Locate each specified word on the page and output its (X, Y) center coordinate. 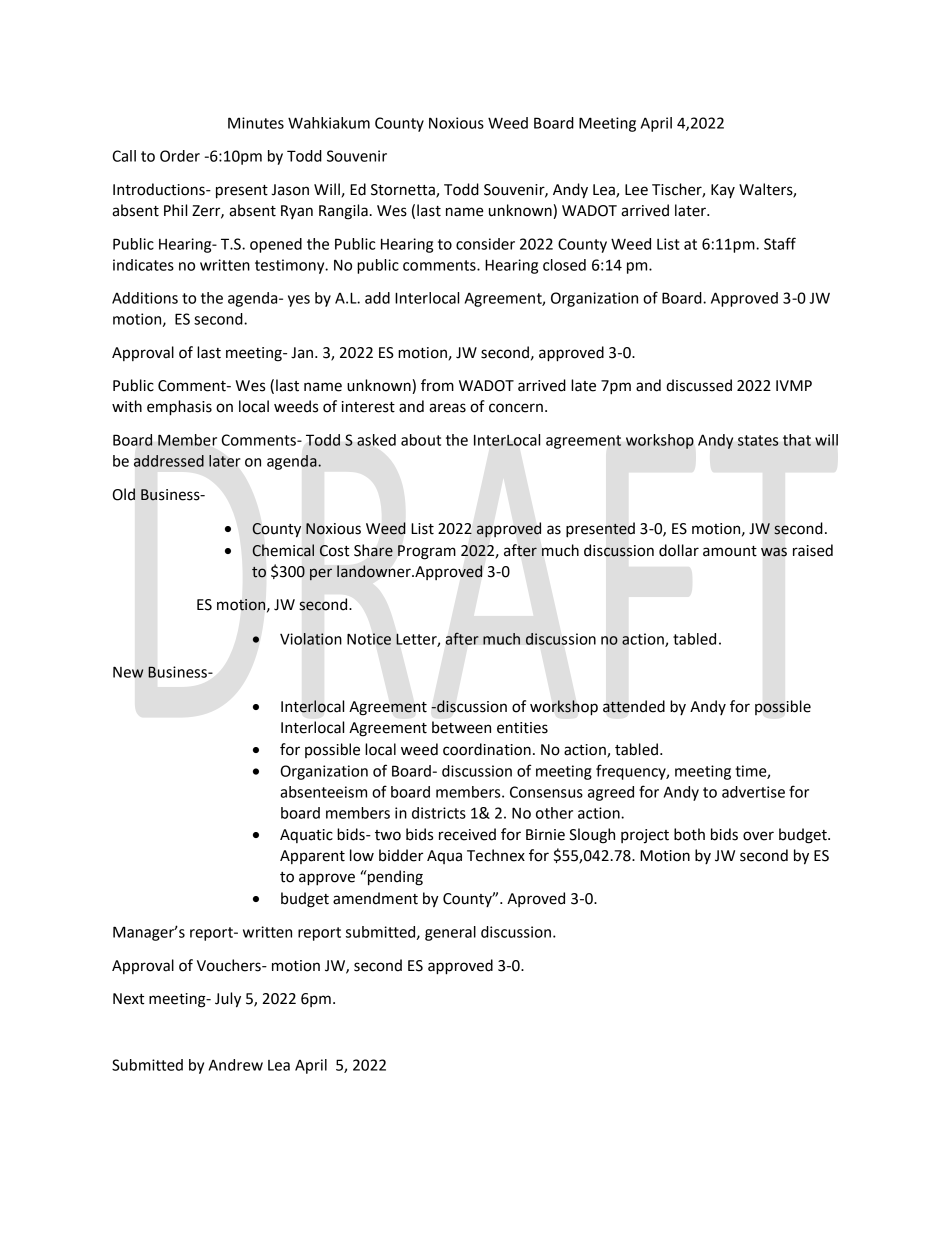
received (467, 834)
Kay (723, 191)
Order (180, 156)
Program (427, 552)
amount (730, 551)
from (437, 385)
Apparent (312, 857)
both (689, 834)
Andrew (236, 1065)
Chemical (283, 550)
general (450, 933)
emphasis (179, 408)
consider (485, 244)
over (758, 836)
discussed (699, 385)
